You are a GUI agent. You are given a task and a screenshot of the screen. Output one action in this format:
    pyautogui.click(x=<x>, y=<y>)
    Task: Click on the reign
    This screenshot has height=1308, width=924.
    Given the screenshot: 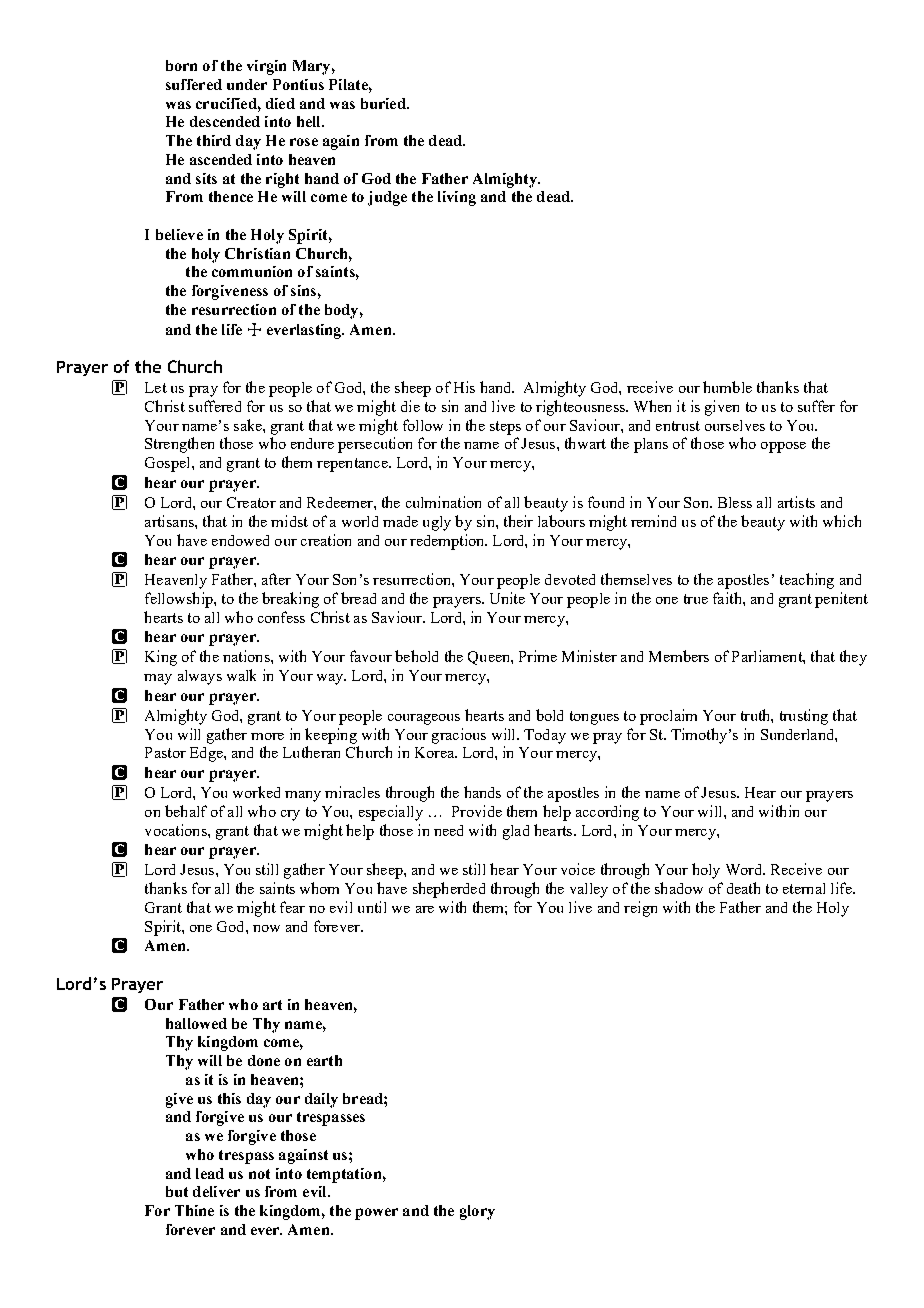 What is the action you would take?
    pyautogui.click(x=640, y=909)
